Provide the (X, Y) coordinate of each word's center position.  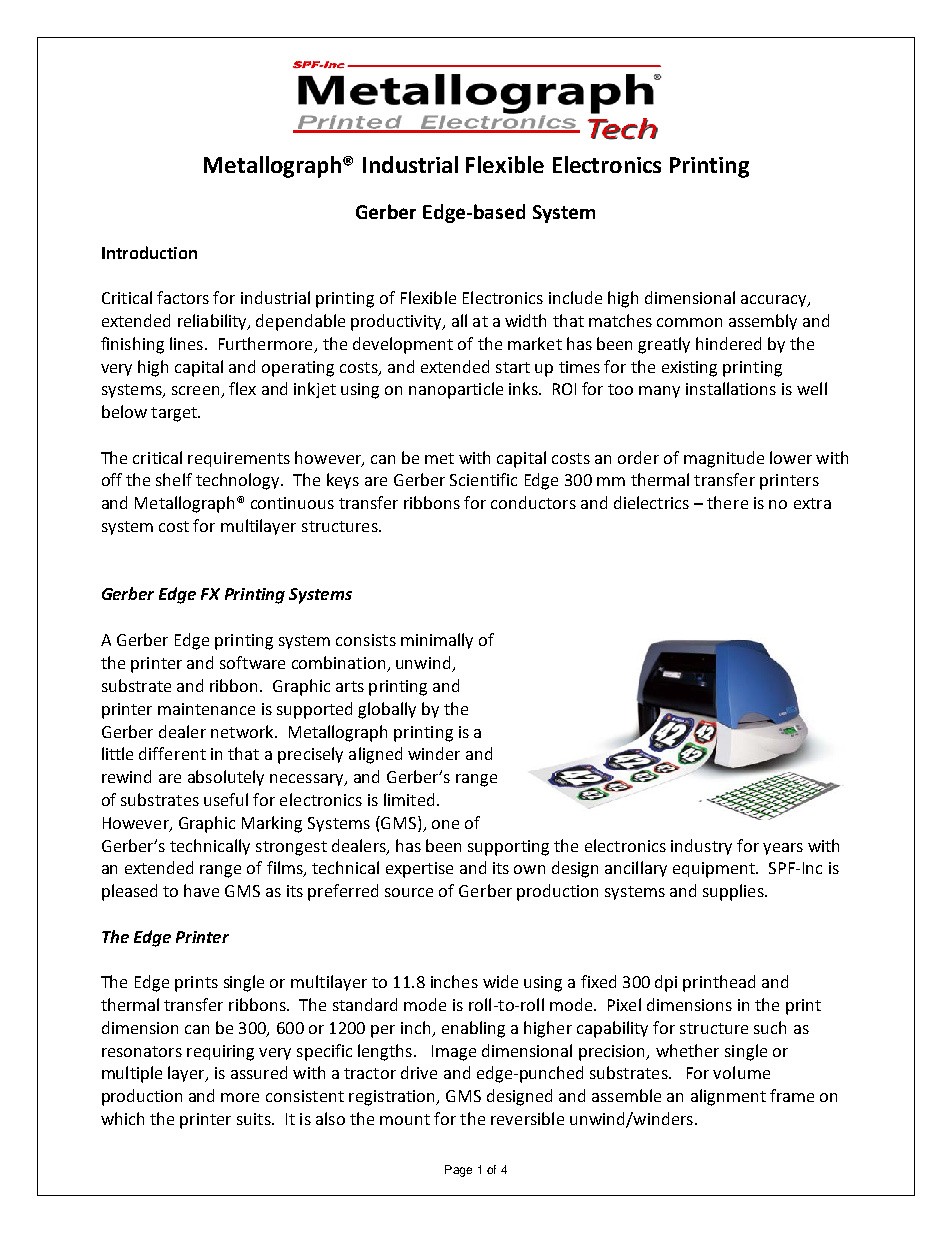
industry (701, 847)
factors (183, 297)
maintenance (206, 709)
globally (387, 710)
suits (255, 1119)
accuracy (775, 301)
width (525, 320)
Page (458, 1171)
